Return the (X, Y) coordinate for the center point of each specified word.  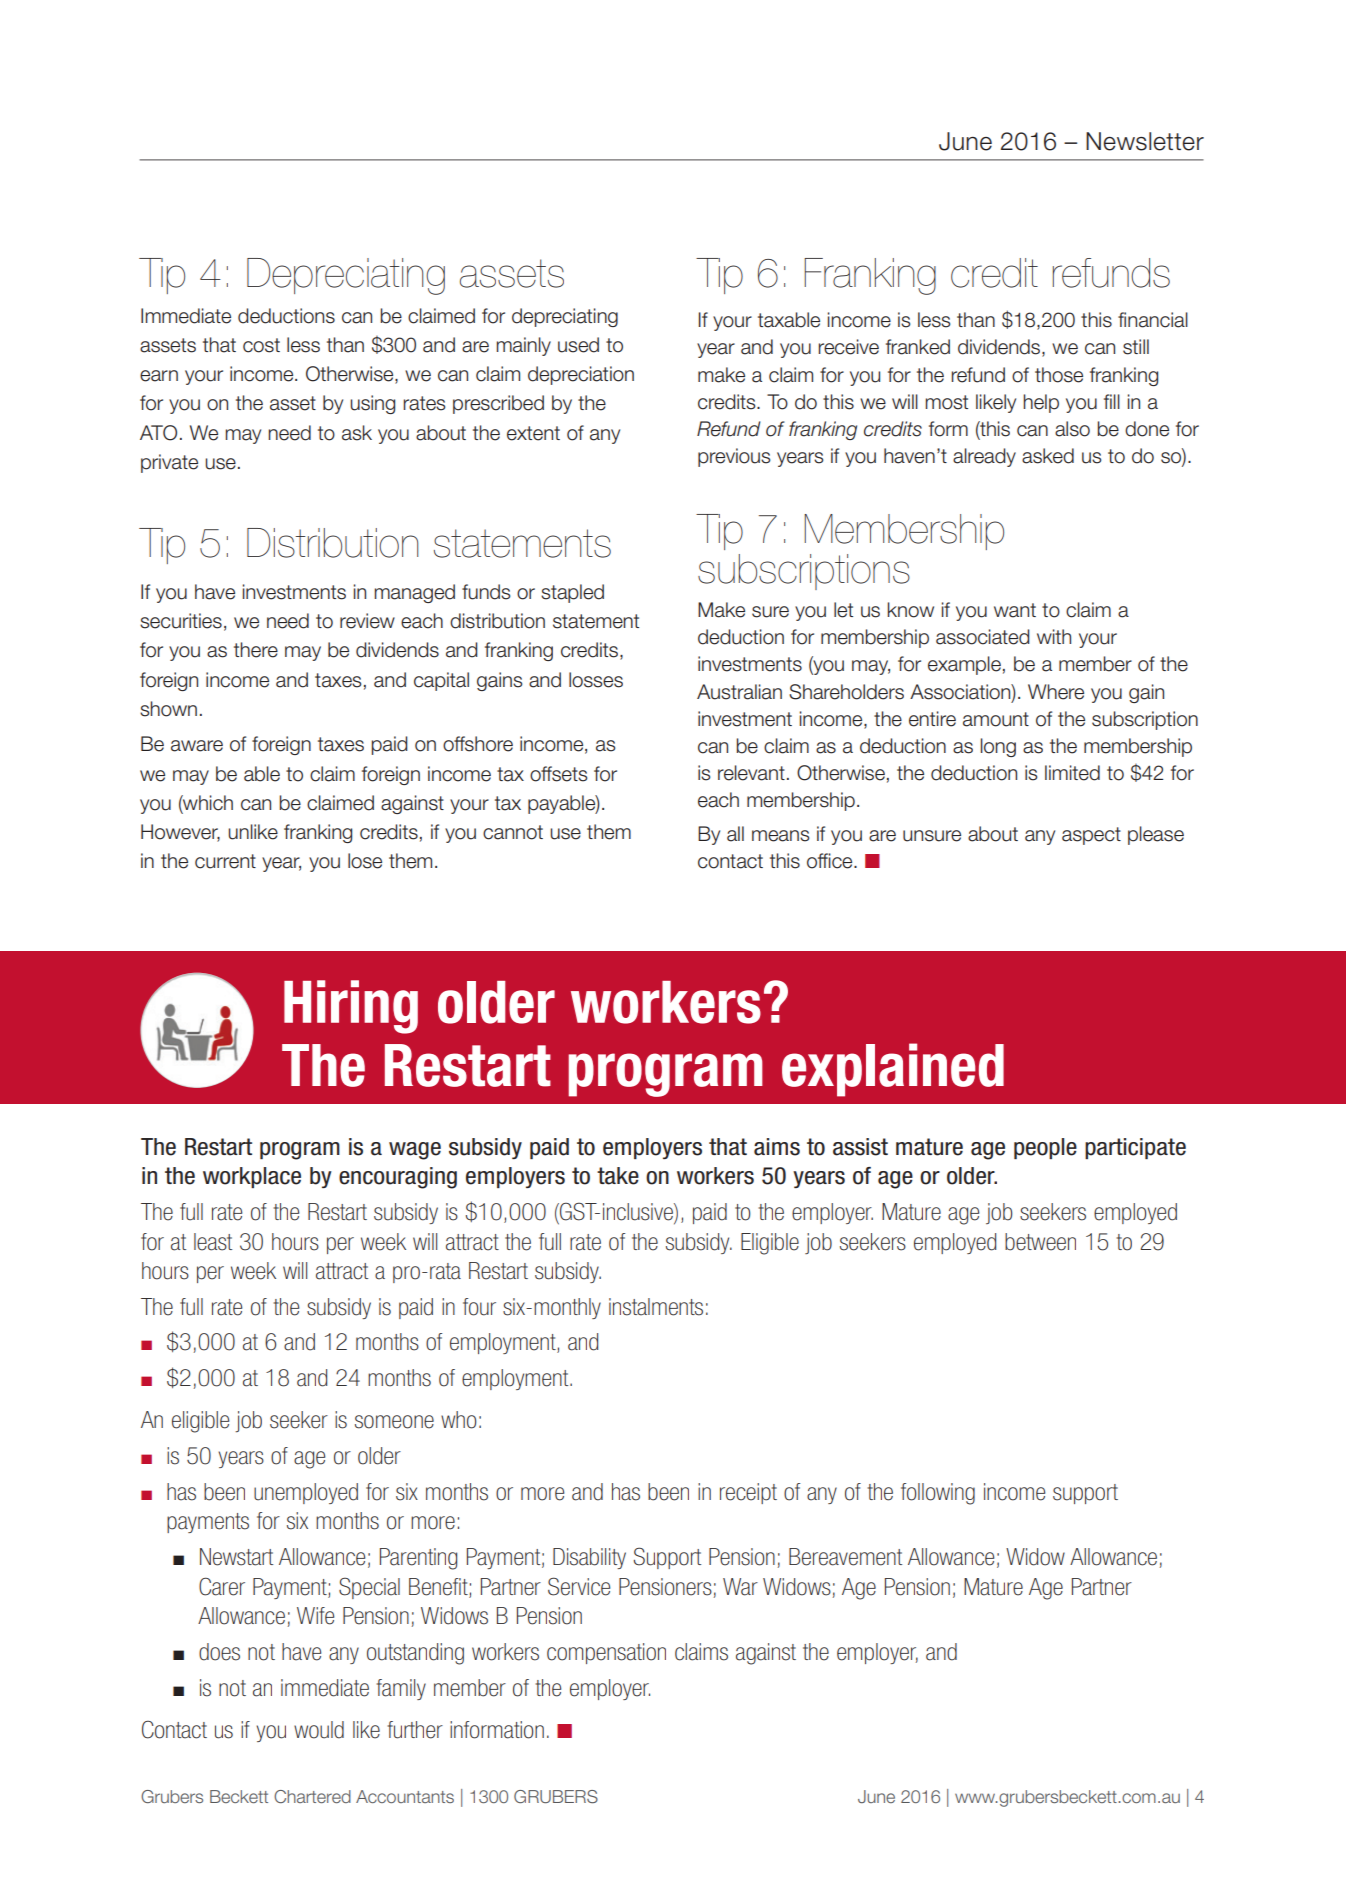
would (319, 1730)
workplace (252, 1177)
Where (1056, 692)
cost (261, 345)
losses (596, 680)
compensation (606, 1653)
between (1040, 1242)
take (618, 1176)
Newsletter (1145, 141)
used (578, 345)
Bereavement (845, 1557)
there (256, 650)
